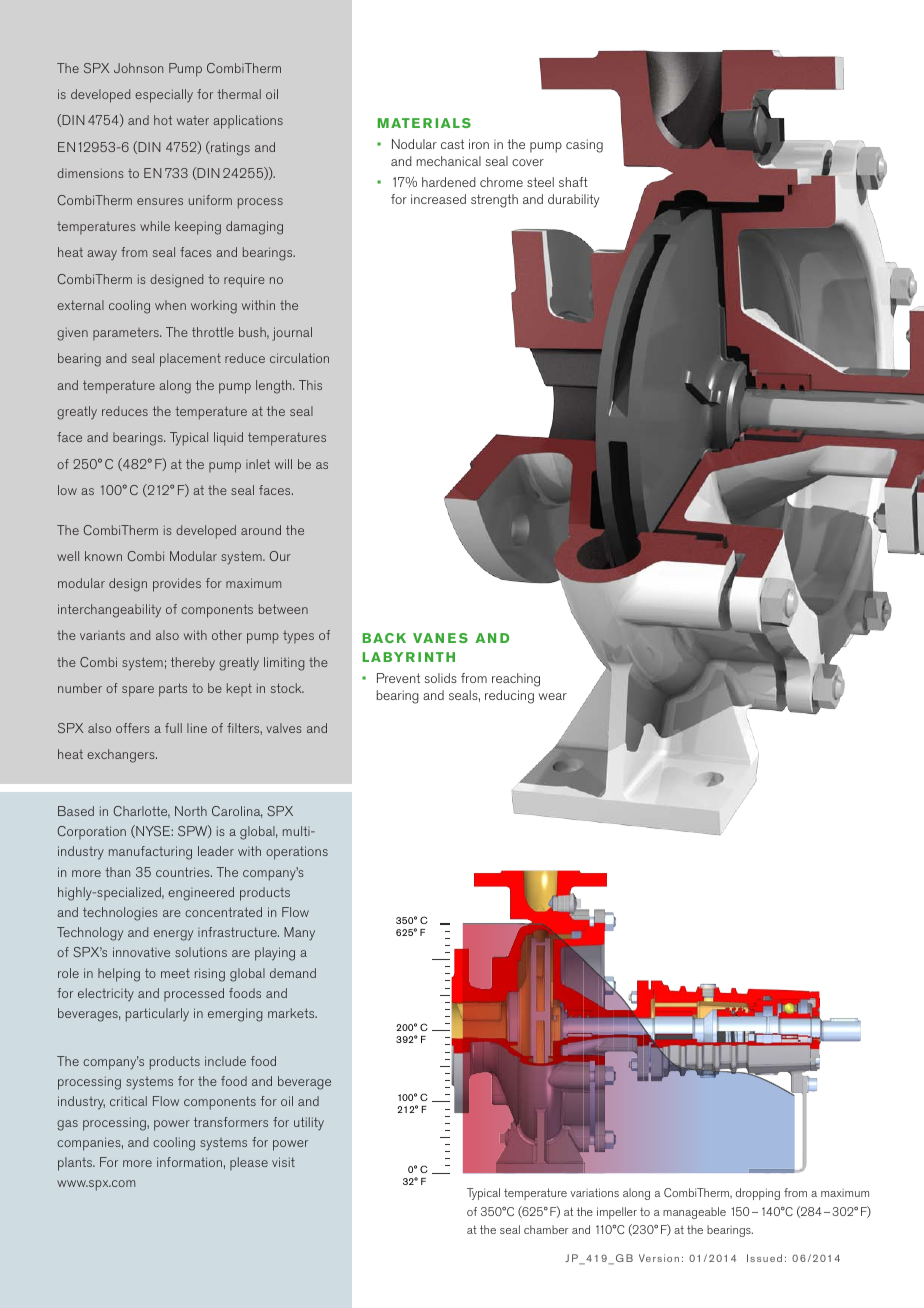 Image resolution: width=924 pixels, height=1308 pixels. I want to click on placement, so click(190, 360).
